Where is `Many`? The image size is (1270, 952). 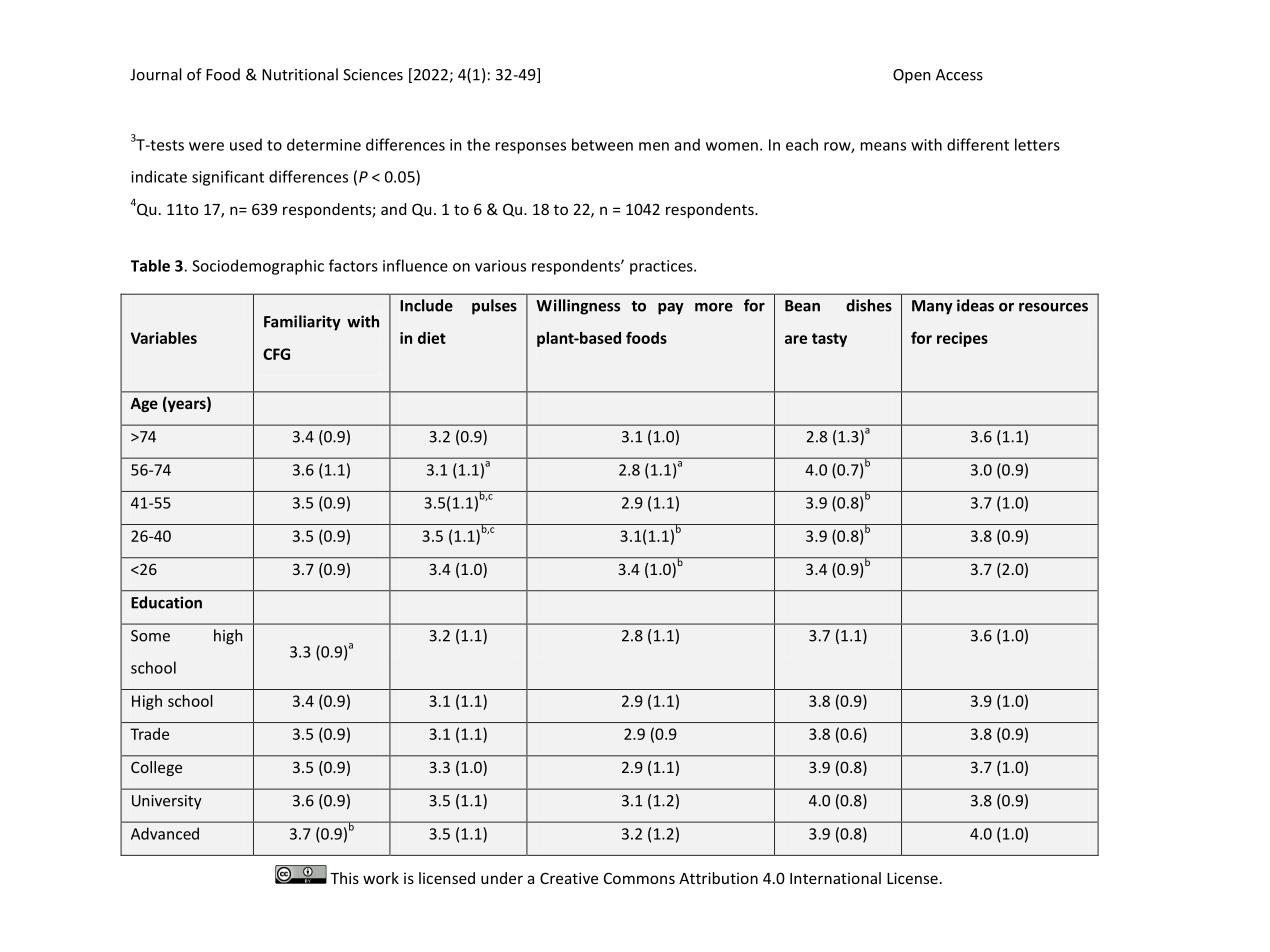
Many is located at coordinates (932, 307).
